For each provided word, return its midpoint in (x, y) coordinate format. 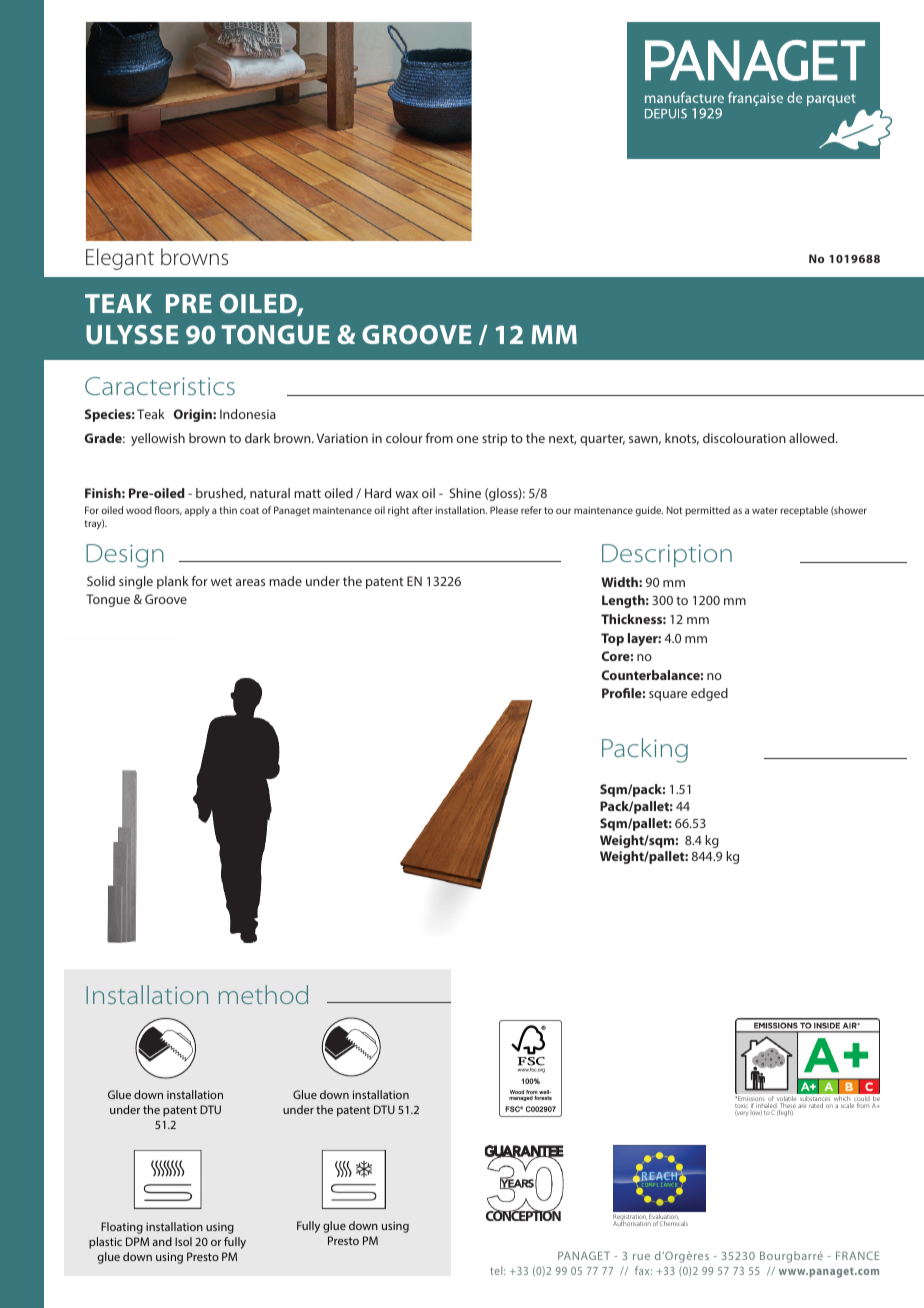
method (263, 994)
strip (494, 439)
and (162, 1241)
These (787, 1105)
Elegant (120, 259)
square (668, 696)
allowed (813, 438)
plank (173, 582)
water (765, 510)
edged (709, 694)
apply (197, 511)
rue (641, 1257)
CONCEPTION (523, 1215)
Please (504, 510)
